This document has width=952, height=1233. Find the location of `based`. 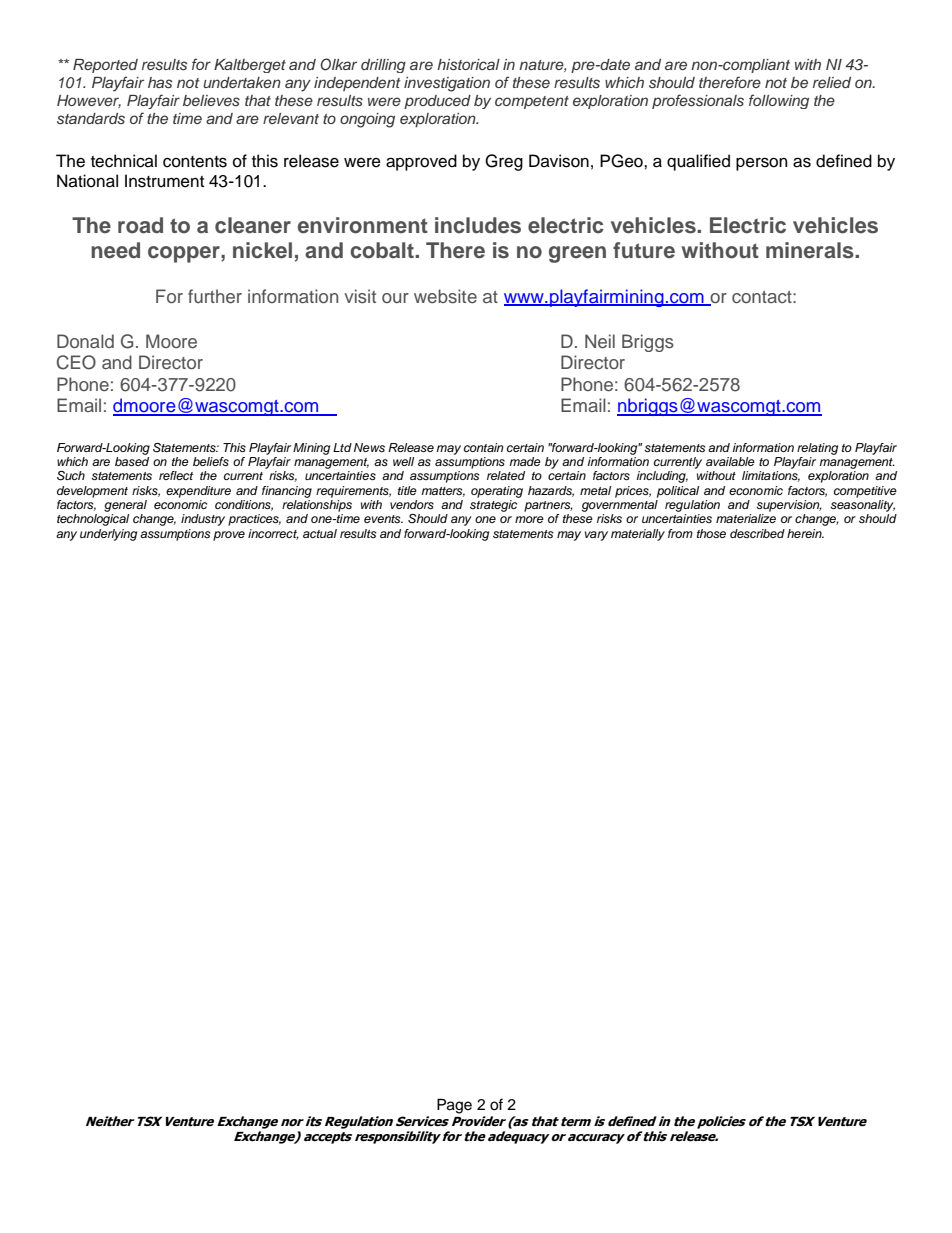

based is located at coordinates (132, 460).
